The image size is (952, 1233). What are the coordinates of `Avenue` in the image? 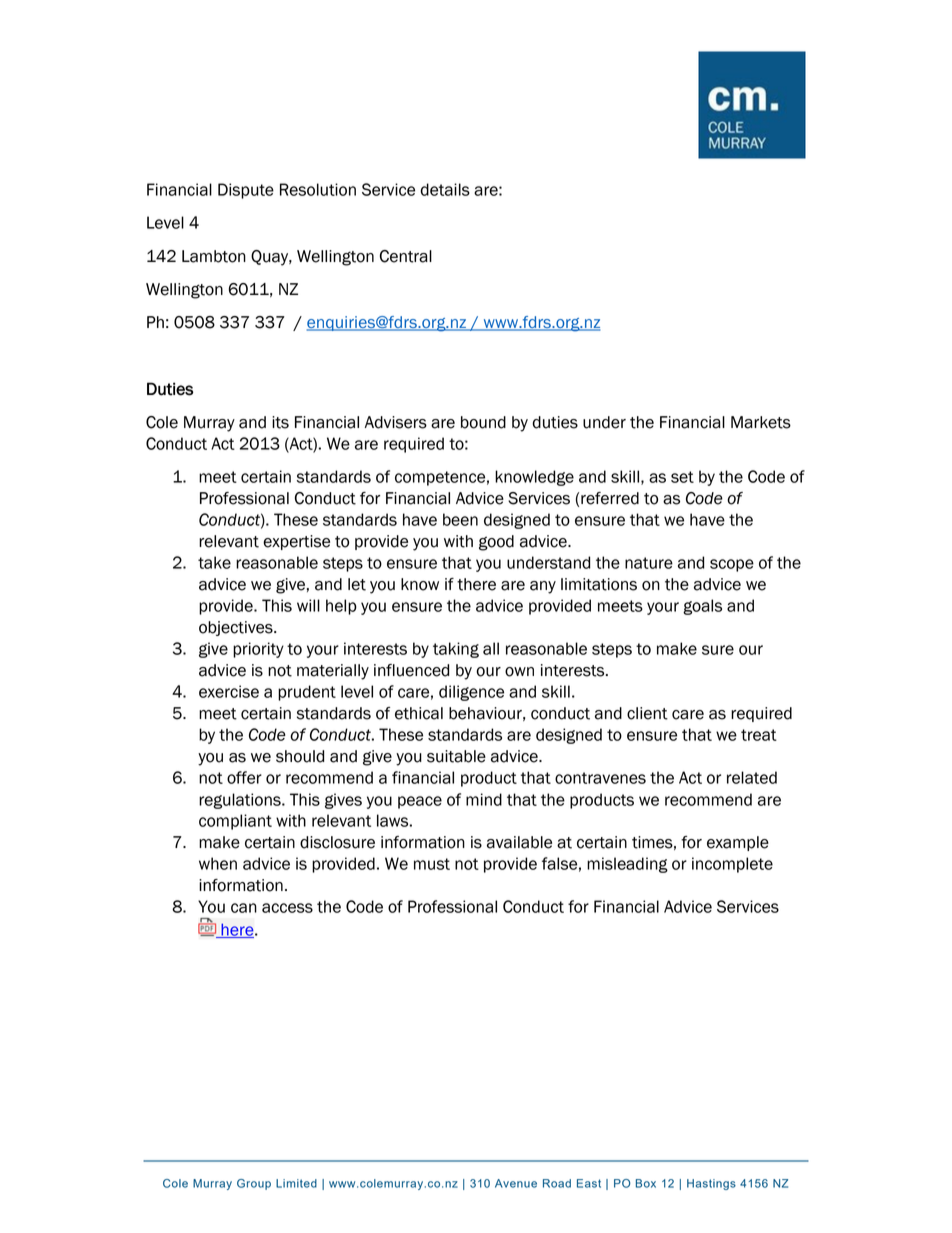 It's located at (516, 1183).
